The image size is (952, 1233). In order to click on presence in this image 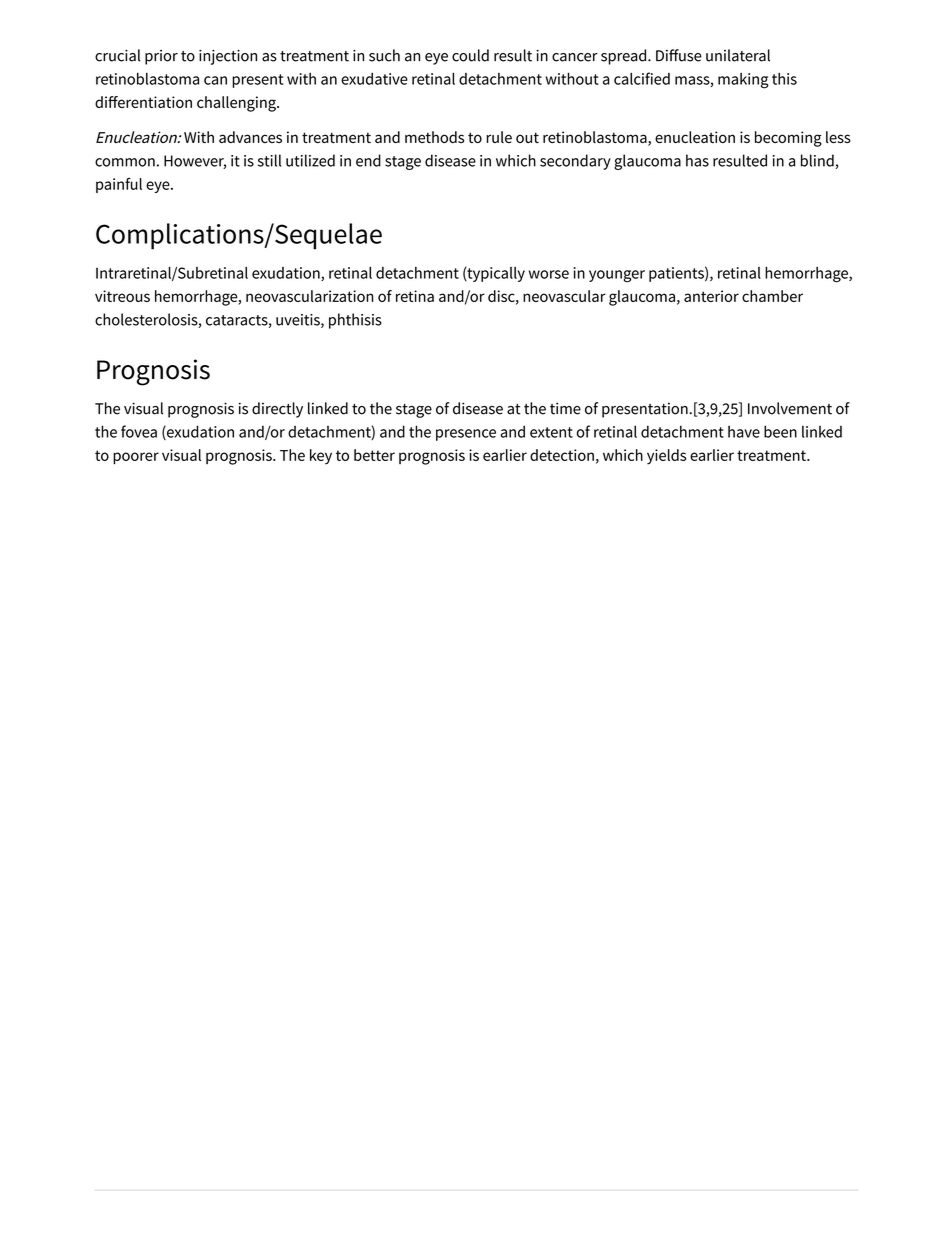, I will do `click(466, 435)`.
